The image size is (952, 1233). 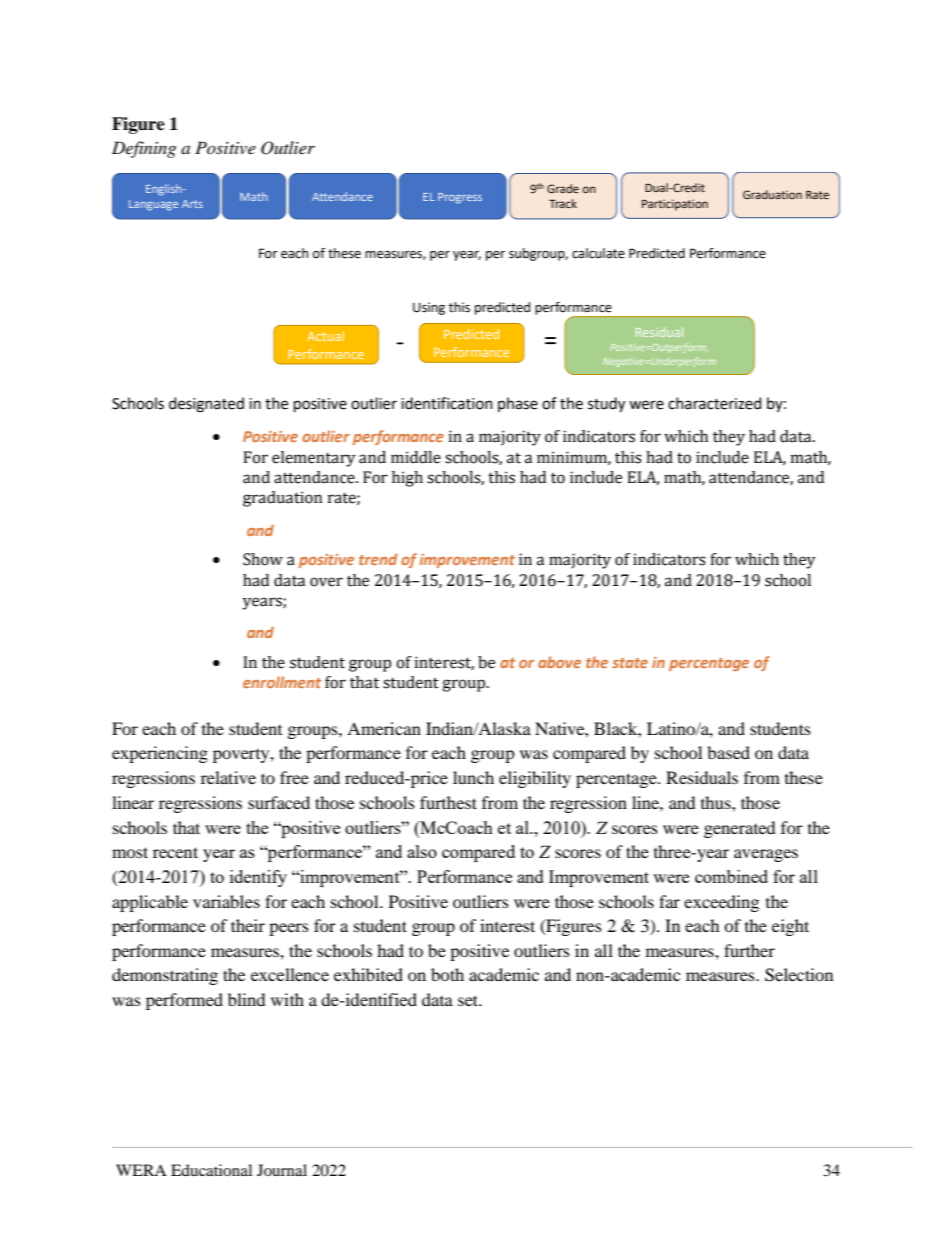 What do you see at coordinates (263, 559) in the document?
I see `Show` at bounding box center [263, 559].
